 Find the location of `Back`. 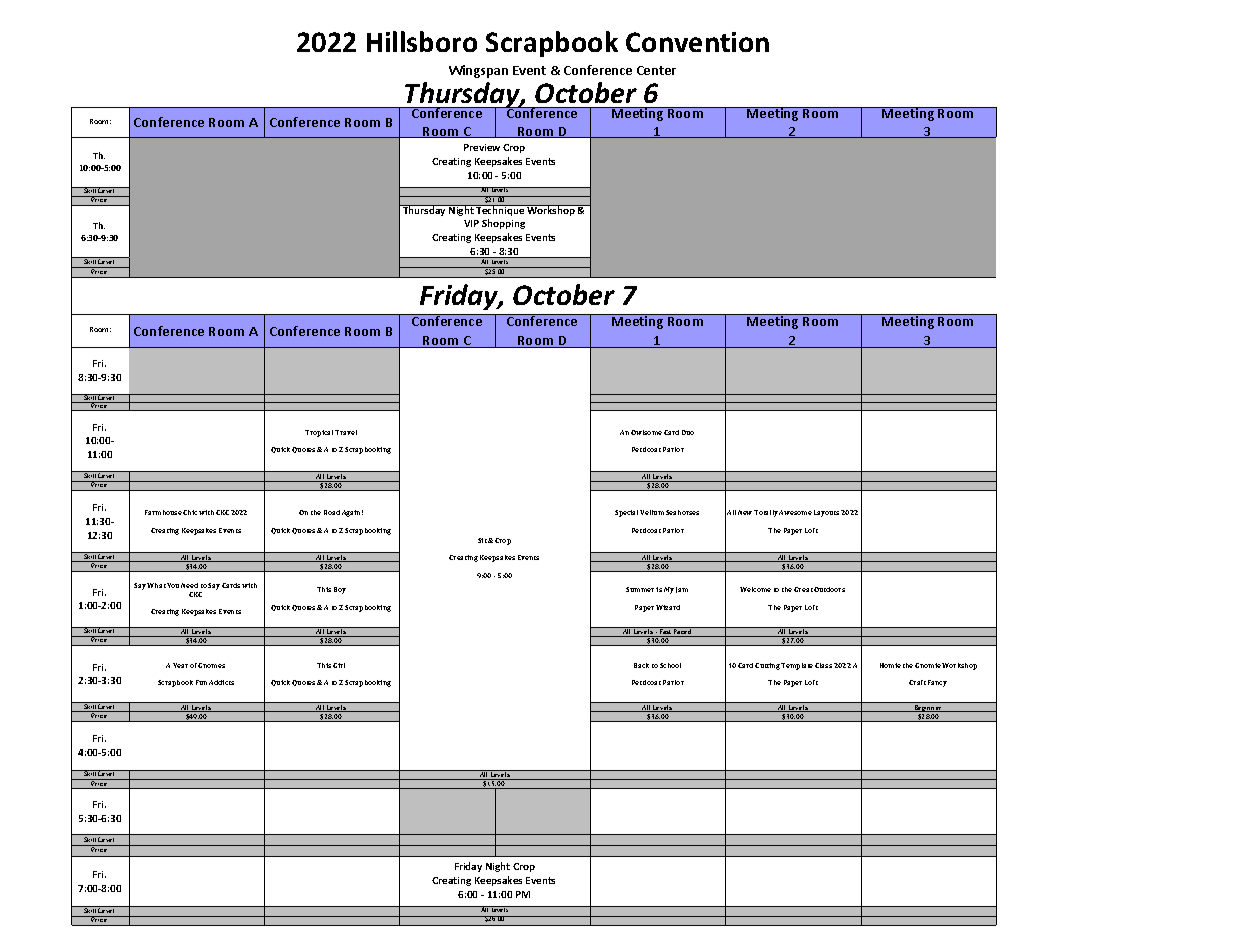

Back is located at coordinates (641, 665).
